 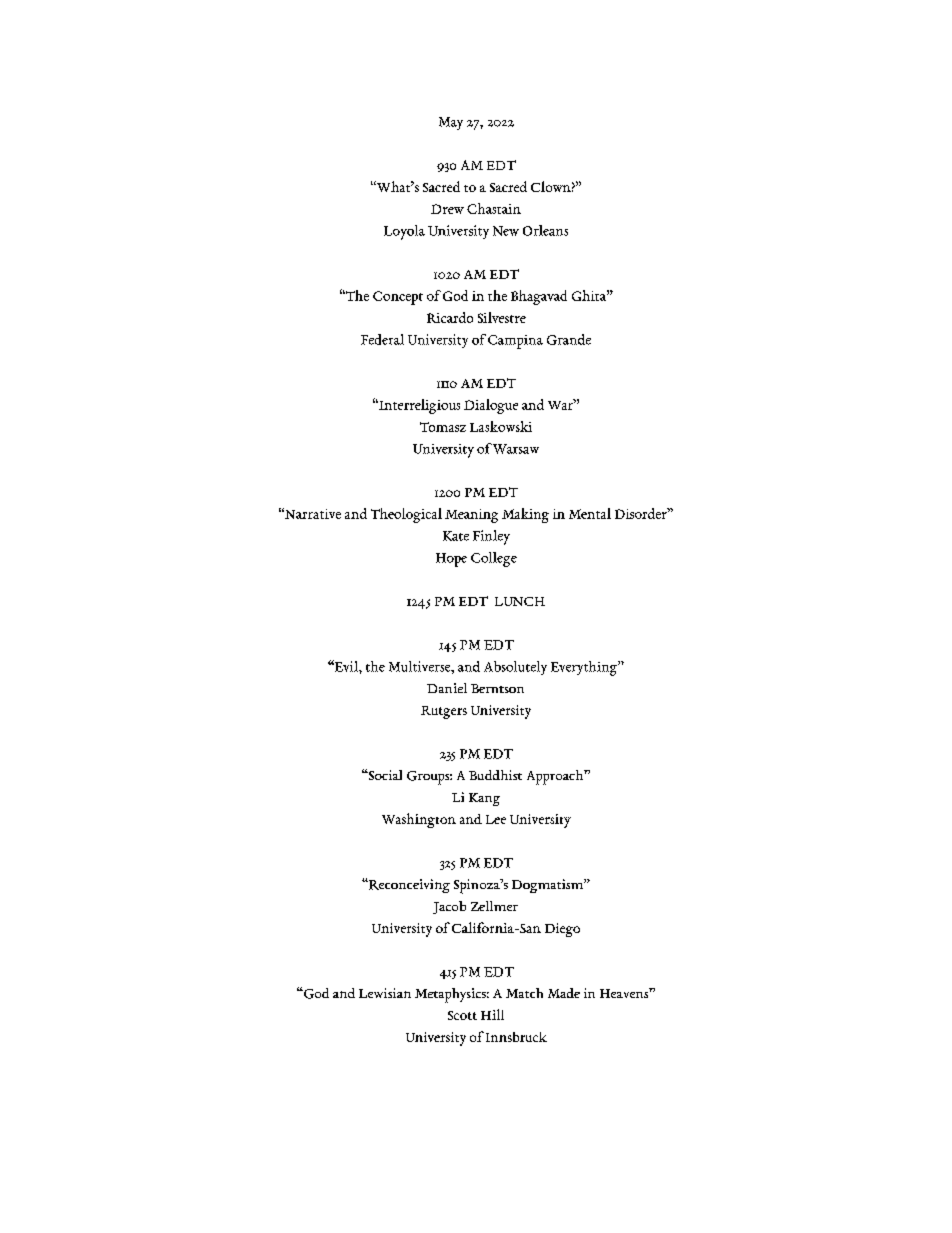 I want to click on Loyola, so click(x=404, y=232).
